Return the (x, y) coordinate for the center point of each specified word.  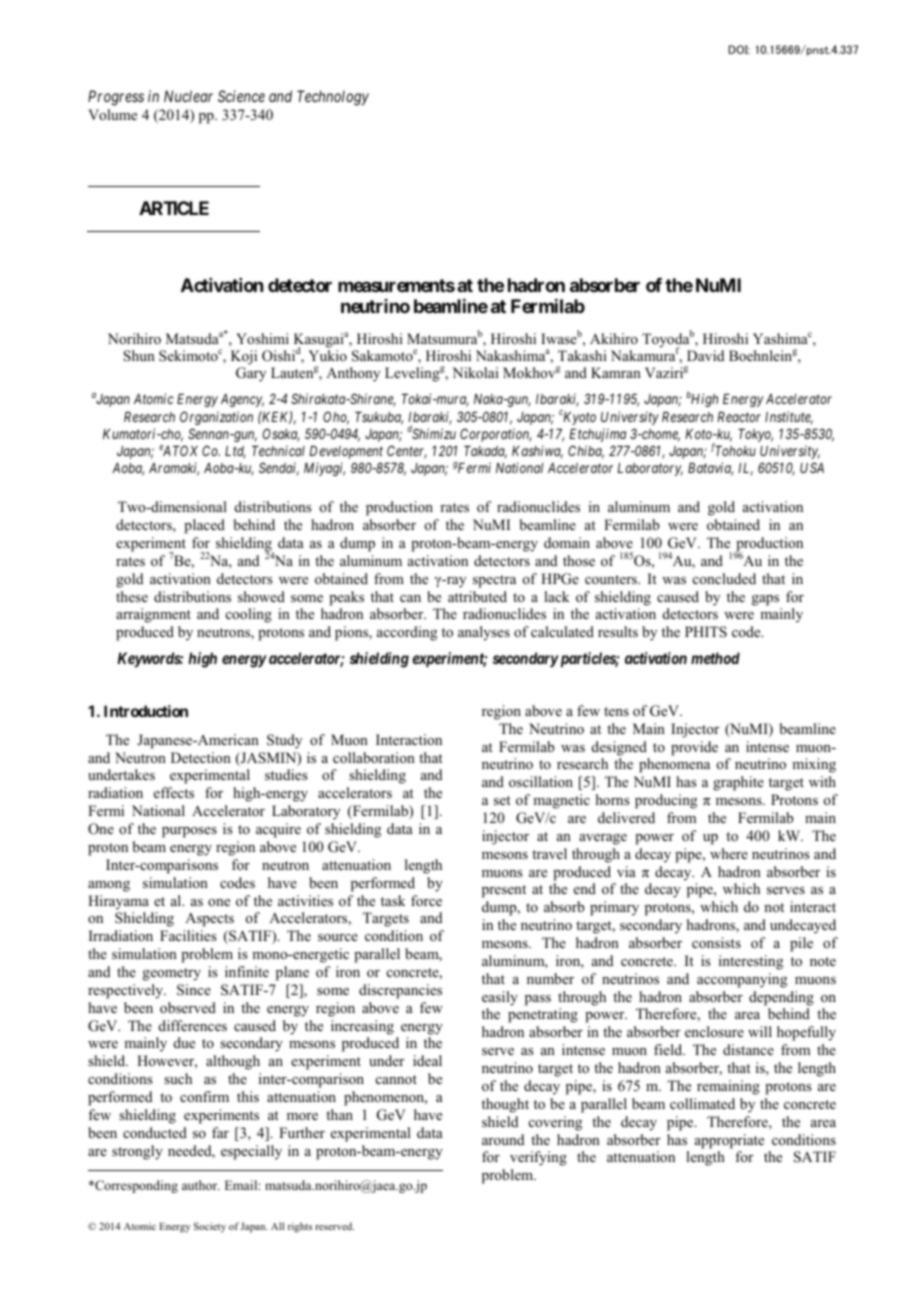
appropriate (729, 1141)
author (201, 1185)
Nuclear (188, 96)
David (705, 355)
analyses (484, 633)
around (503, 1139)
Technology (333, 98)
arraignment (153, 615)
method (715, 658)
